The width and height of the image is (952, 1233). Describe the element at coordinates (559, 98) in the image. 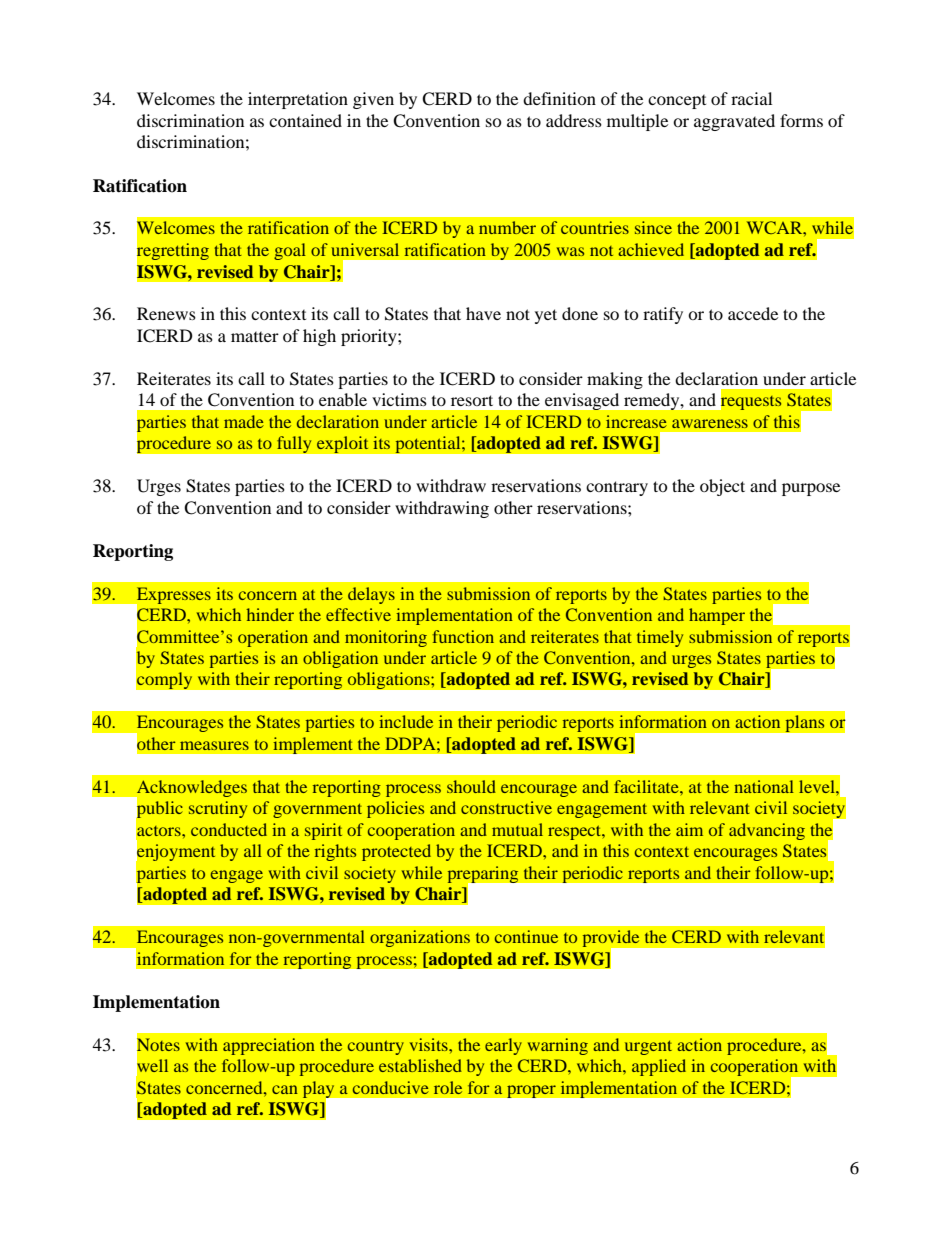

I see `definition` at that location.
